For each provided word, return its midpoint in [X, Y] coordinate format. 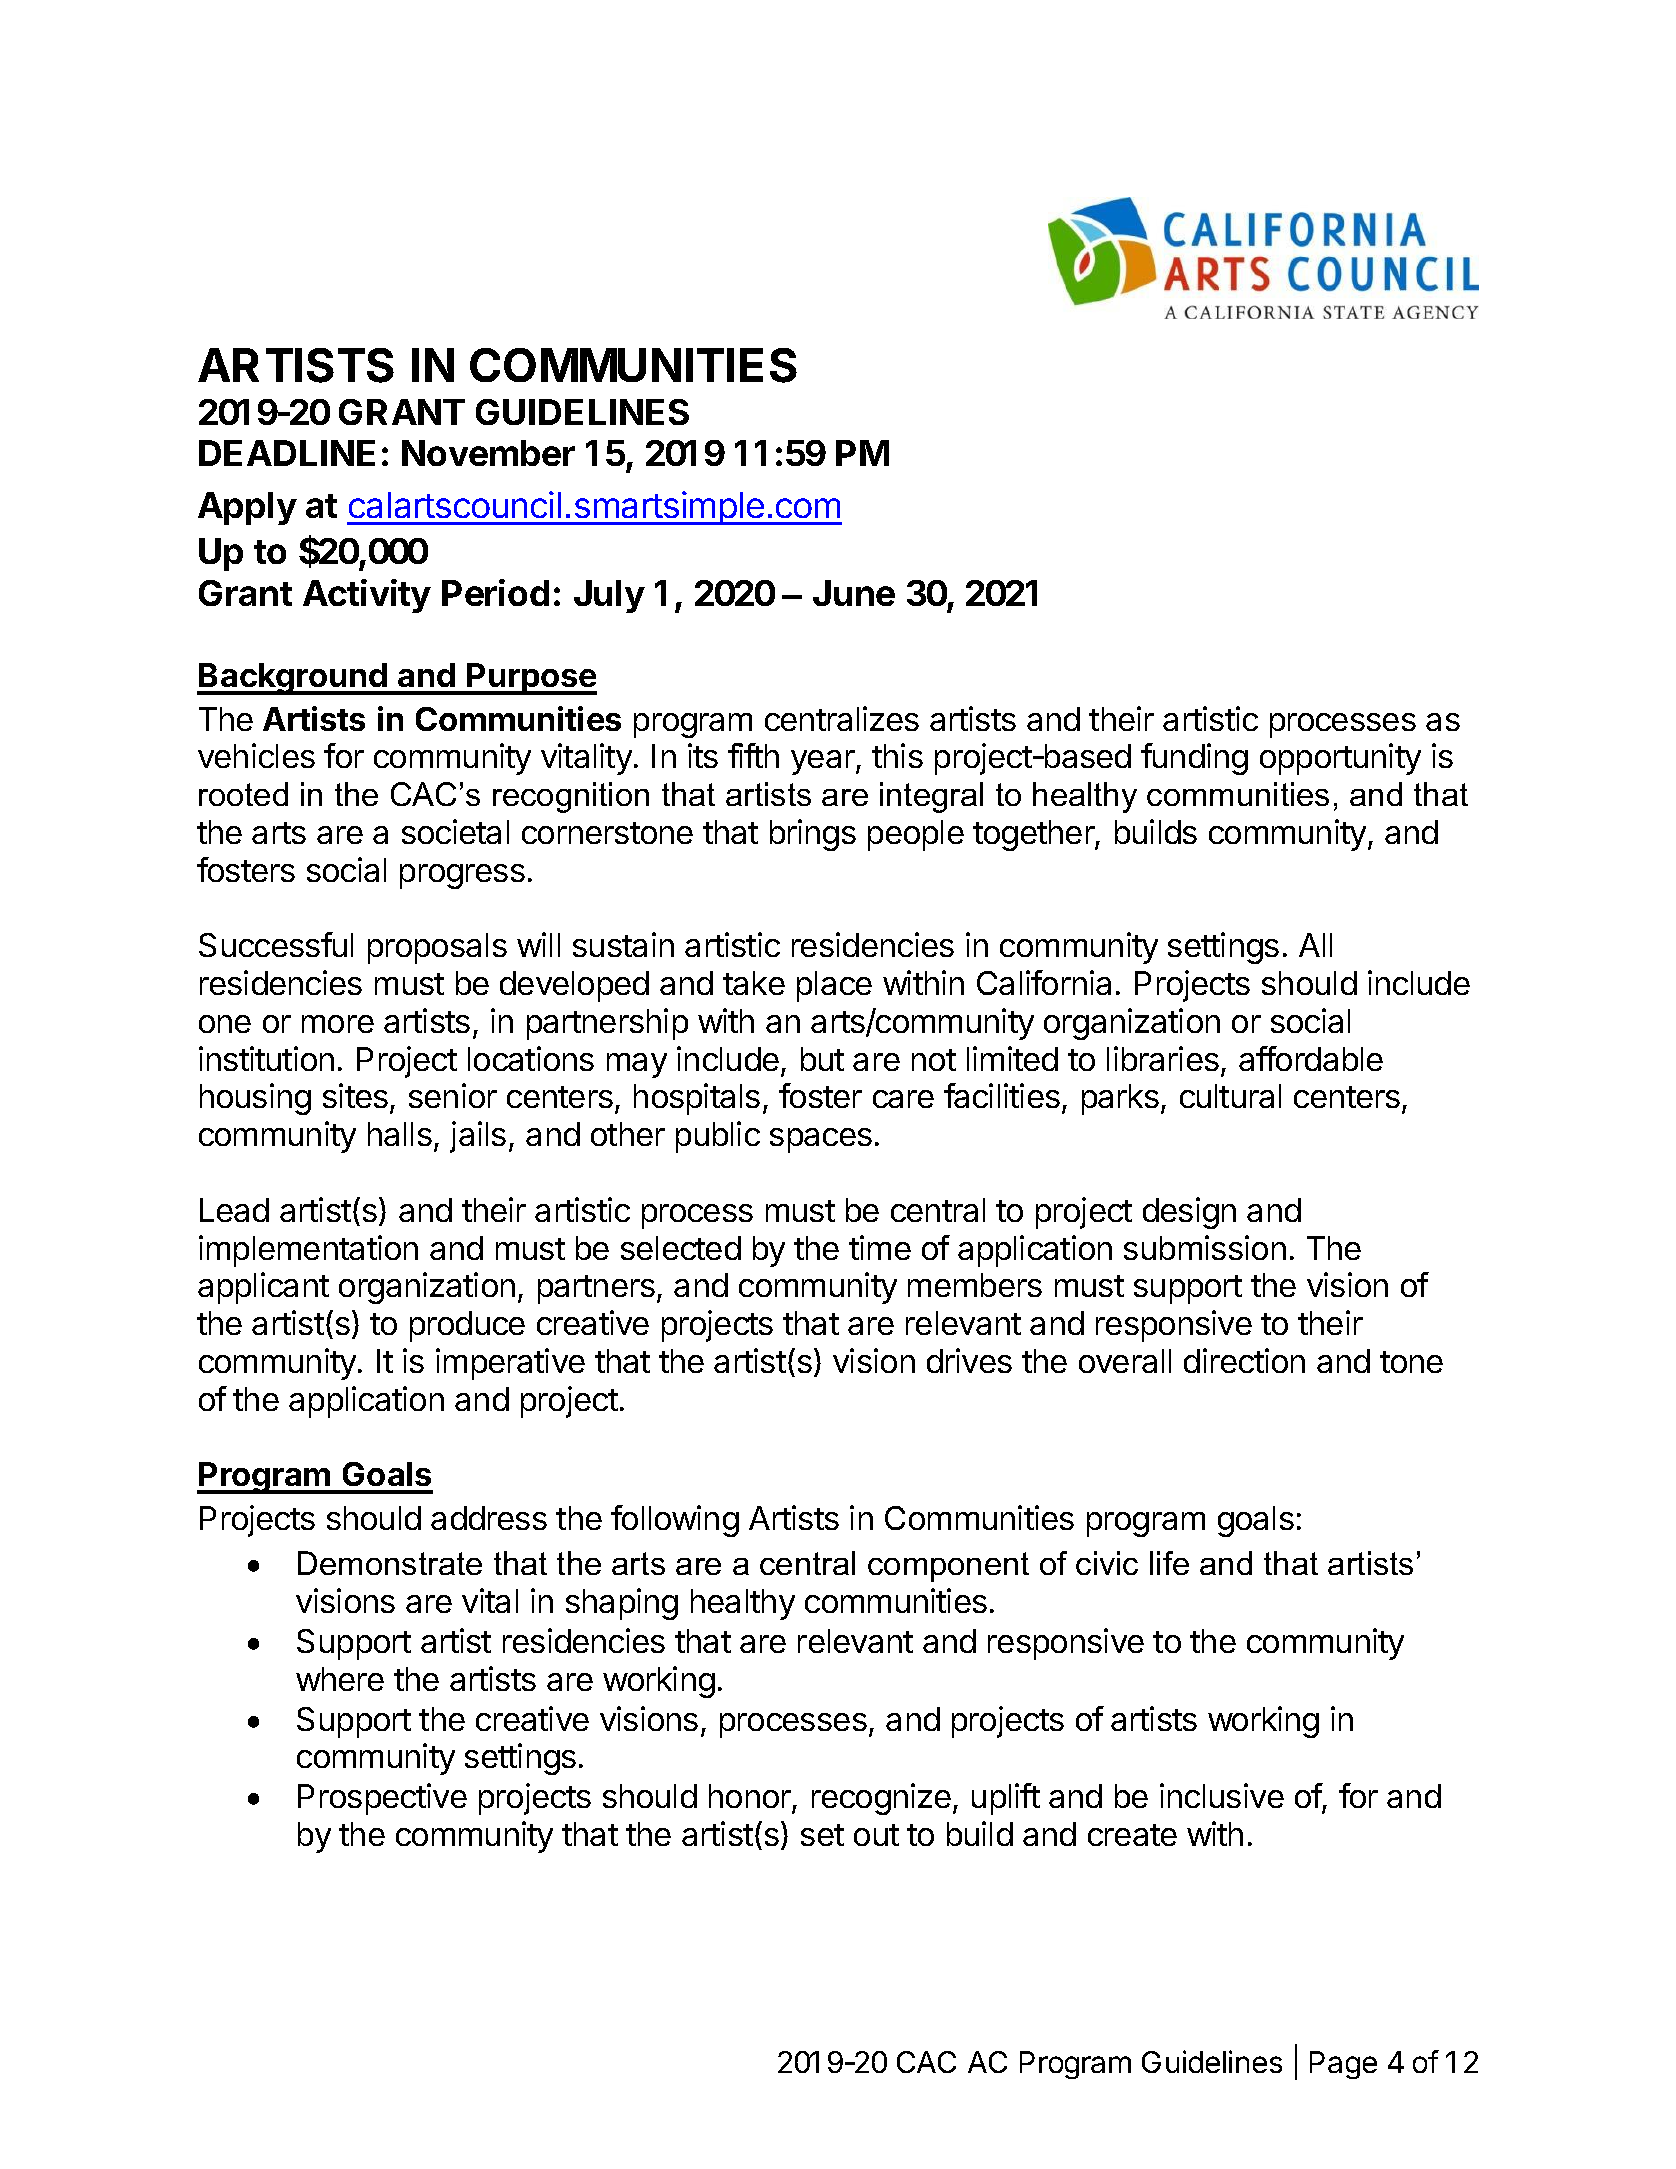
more [338, 1024]
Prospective [382, 1799]
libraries [1163, 1058]
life [1169, 1563]
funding [1194, 759]
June [854, 593]
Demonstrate [390, 1563]
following [675, 1521]
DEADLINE [287, 453]
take [754, 983]
